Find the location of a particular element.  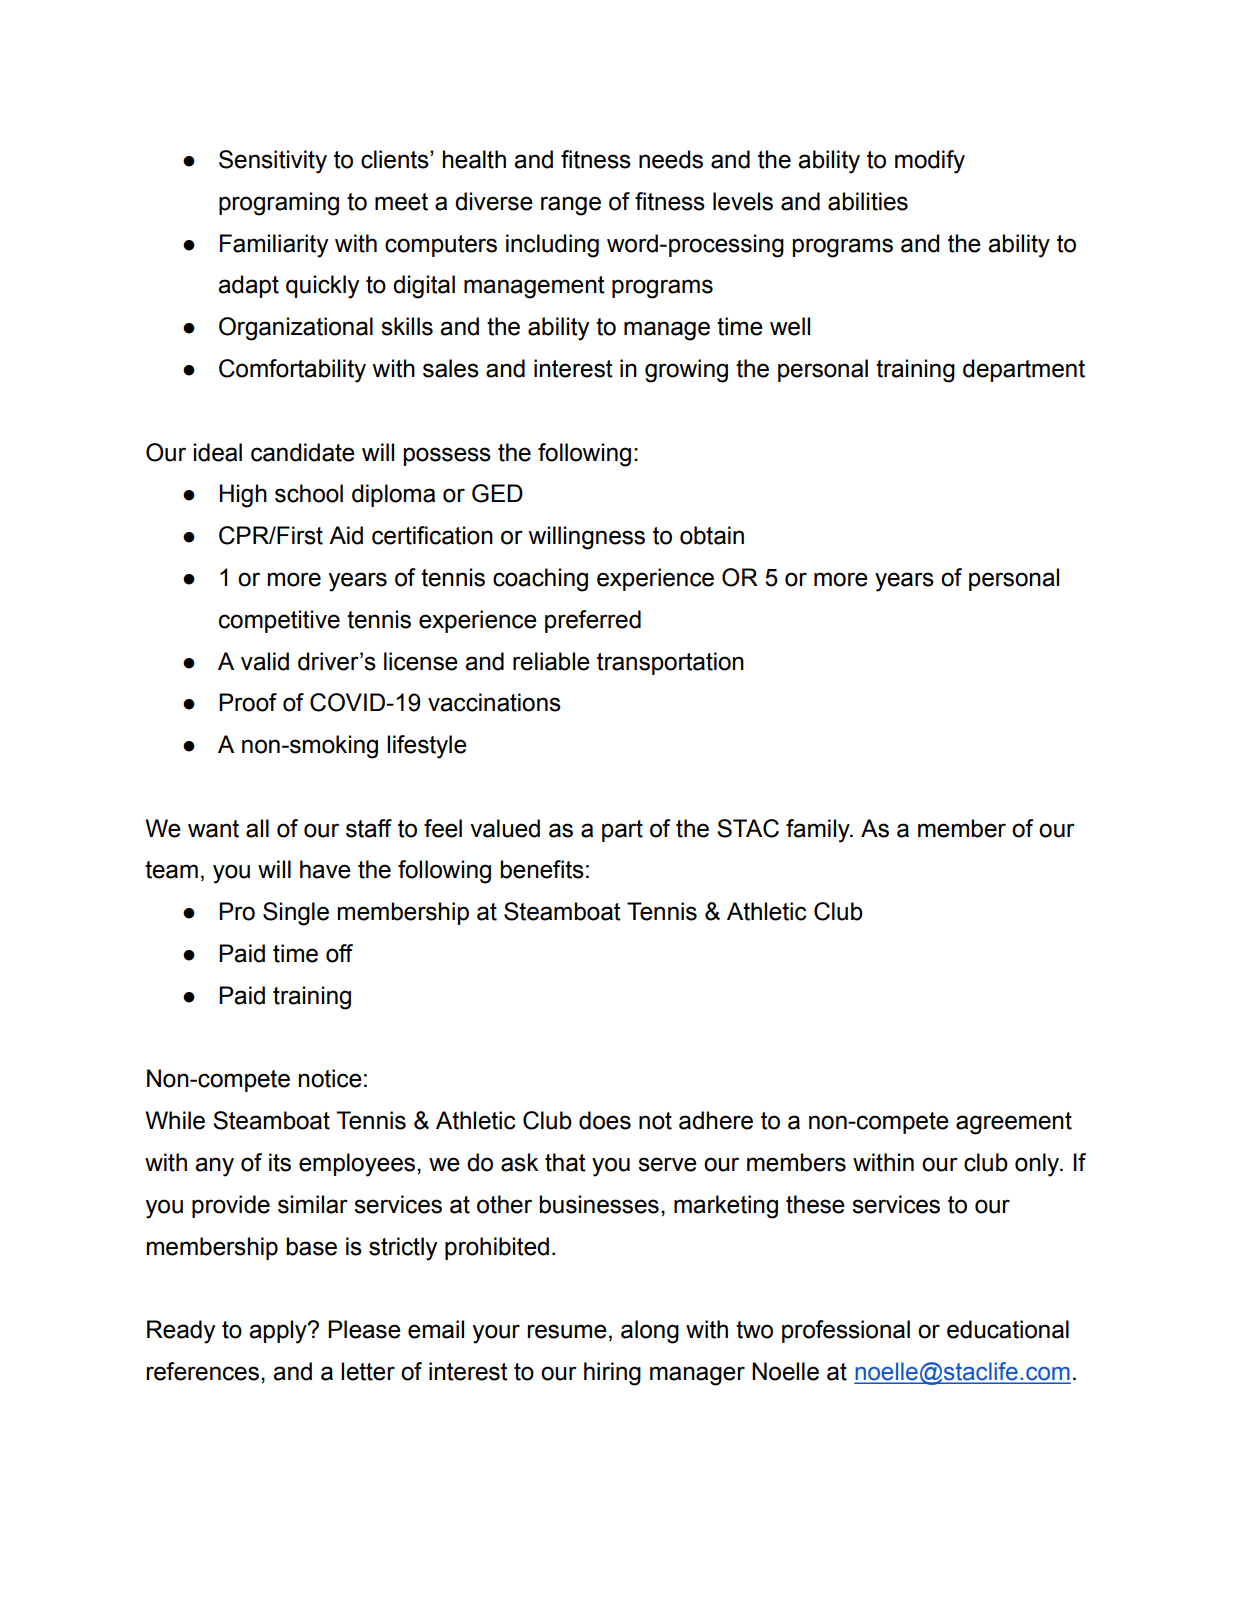

GED is located at coordinates (497, 493).
